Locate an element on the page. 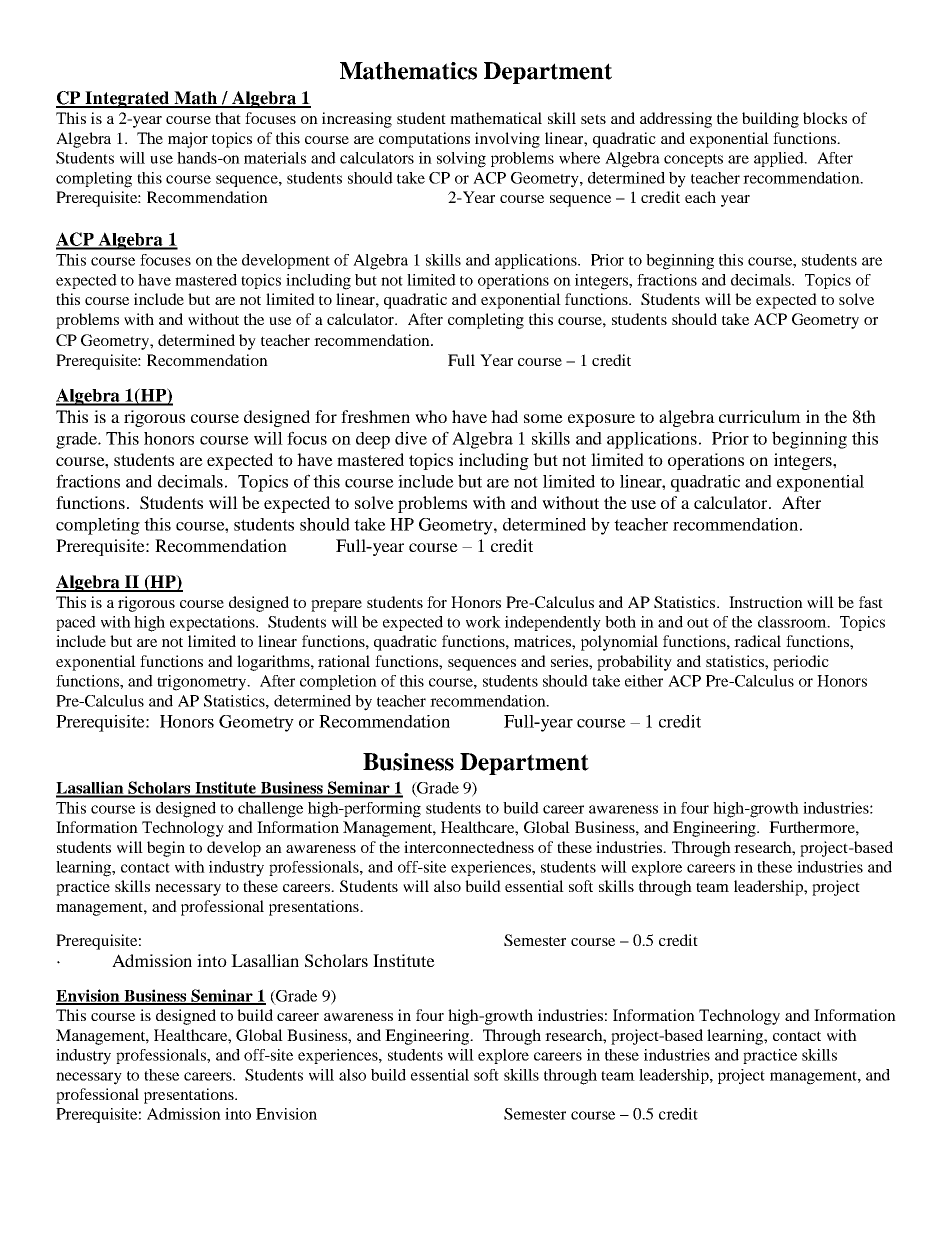 The height and width of the image is (1233, 952). completion is located at coordinates (338, 682).
